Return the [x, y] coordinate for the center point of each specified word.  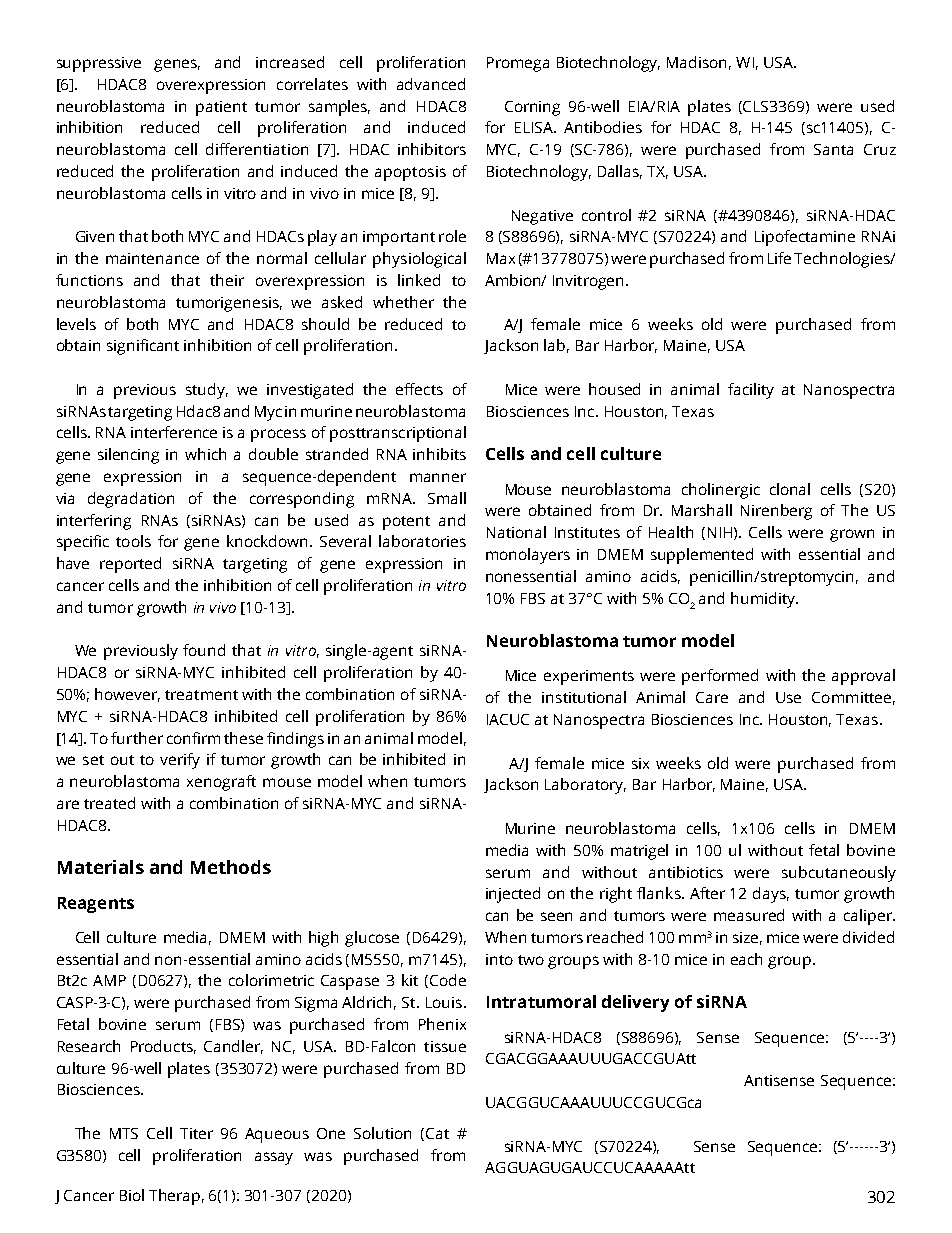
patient [221, 108]
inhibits [439, 454]
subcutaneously [839, 874]
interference [174, 432]
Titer [196, 1133]
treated [109, 803]
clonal [790, 489]
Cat [437, 1133]
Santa [833, 149]
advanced [431, 84]
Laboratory [585, 786]
